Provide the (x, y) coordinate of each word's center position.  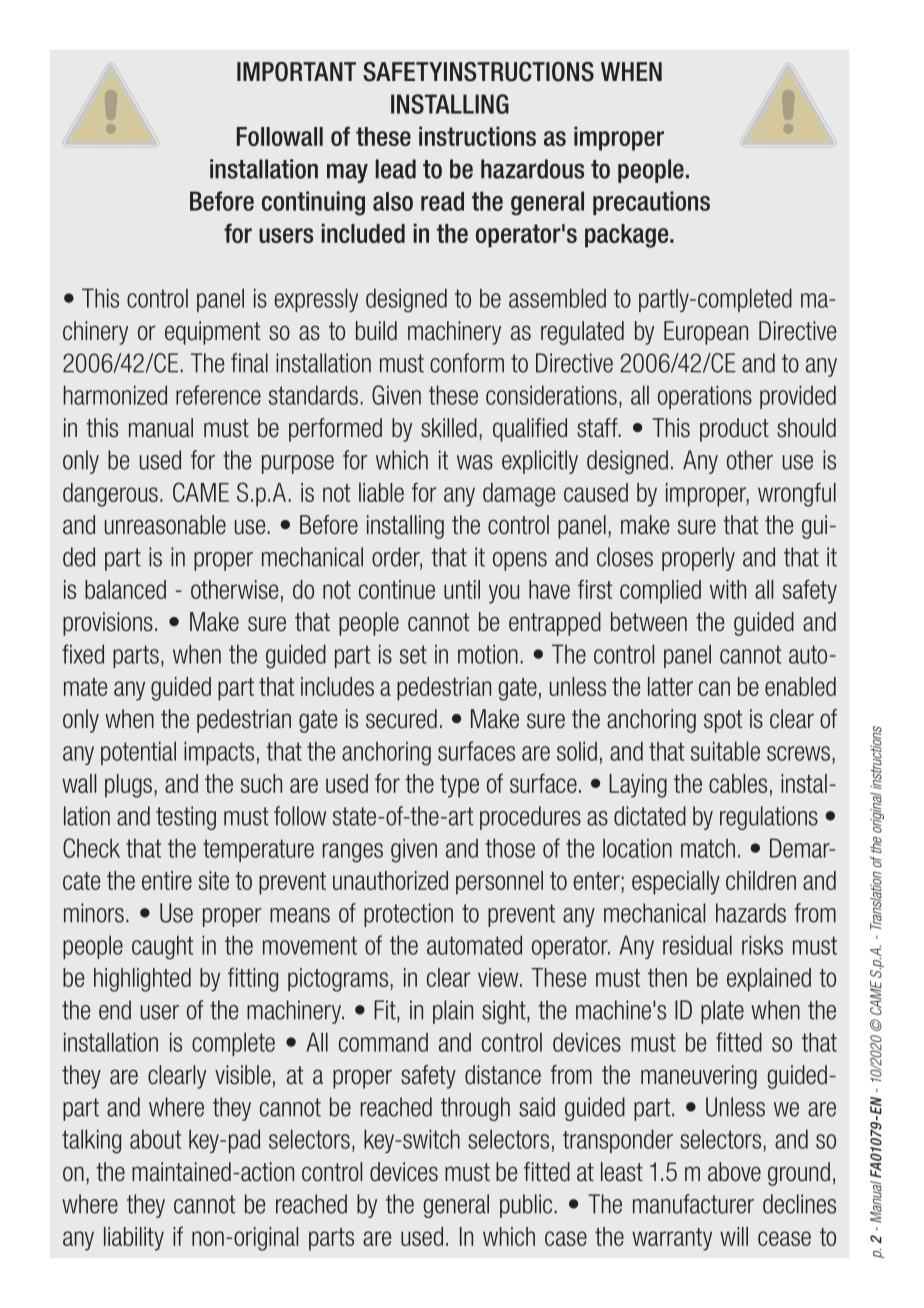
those (510, 848)
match (708, 848)
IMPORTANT (296, 72)
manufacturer (693, 1204)
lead (395, 169)
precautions (651, 203)
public (526, 1206)
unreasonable (165, 525)
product (734, 430)
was (475, 462)
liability (134, 1239)
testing (186, 818)
